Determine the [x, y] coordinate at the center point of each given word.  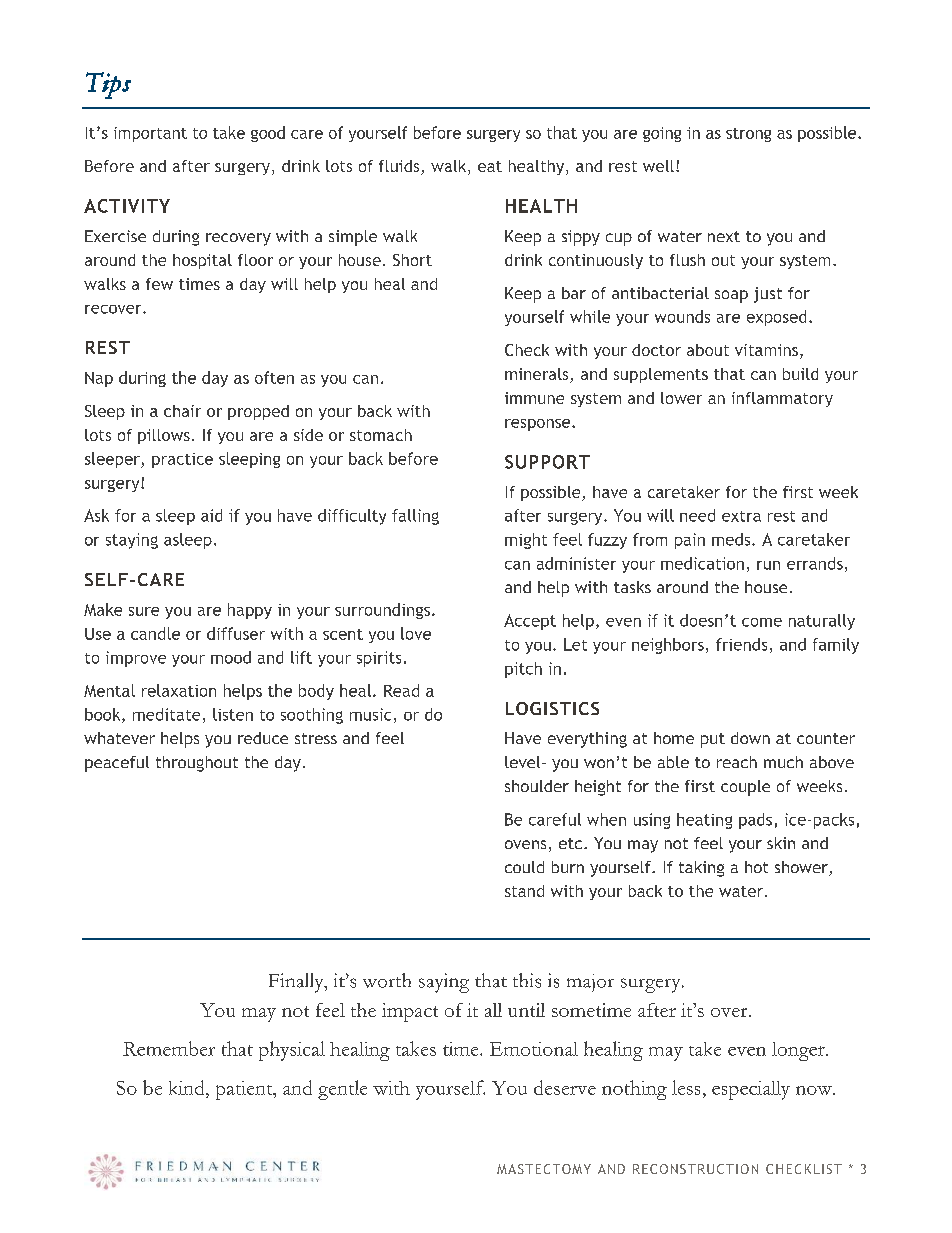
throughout [197, 764]
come [762, 622]
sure [144, 611]
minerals [538, 375]
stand [524, 891]
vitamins [766, 350]
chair [182, 411]
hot [756, 867]
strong [748, 135]
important [150, 134]
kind [188, 1087]
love [416, 633]
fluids [400, 167]
